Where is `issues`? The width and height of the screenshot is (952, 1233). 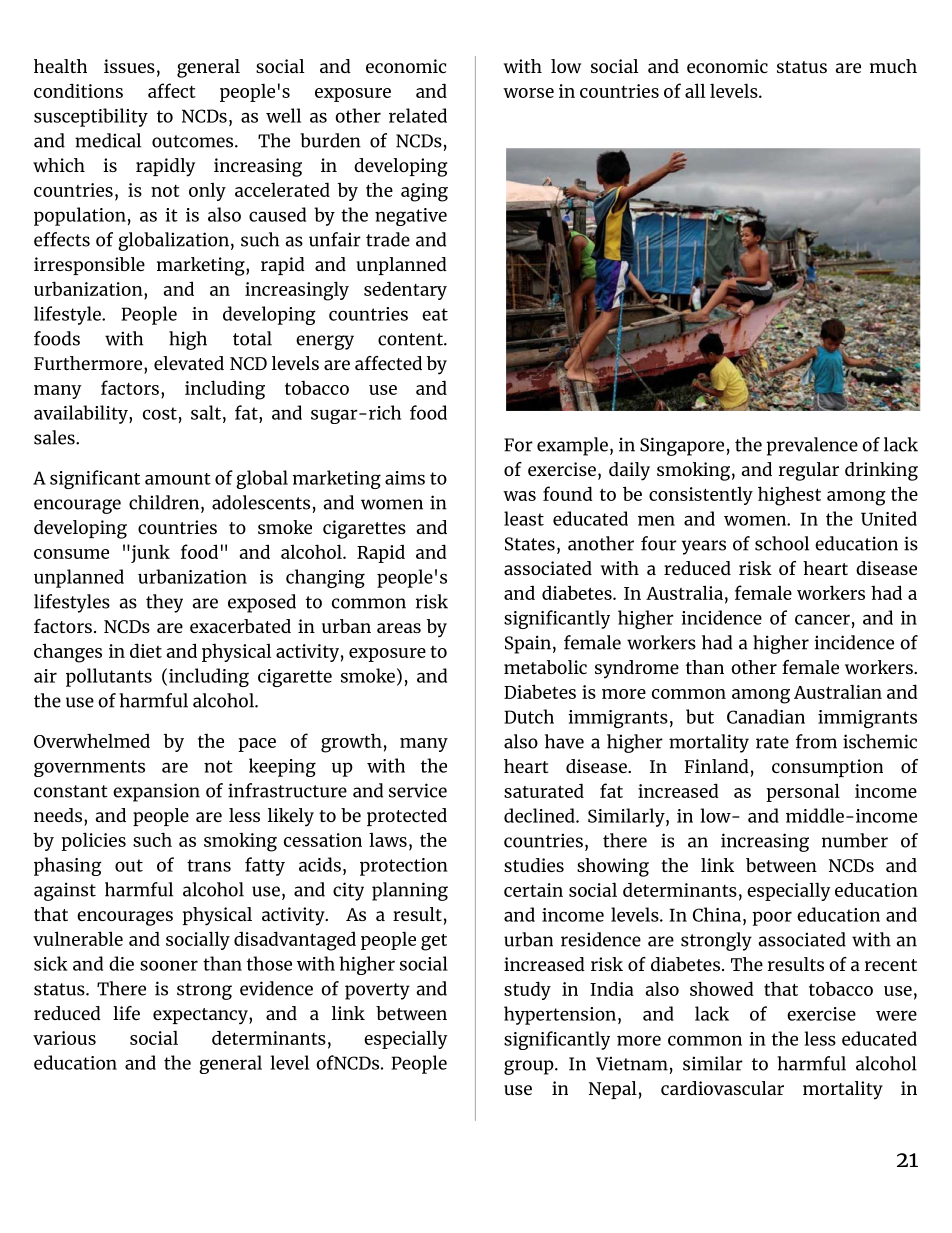
issues is located at coordinates (129, 66).
